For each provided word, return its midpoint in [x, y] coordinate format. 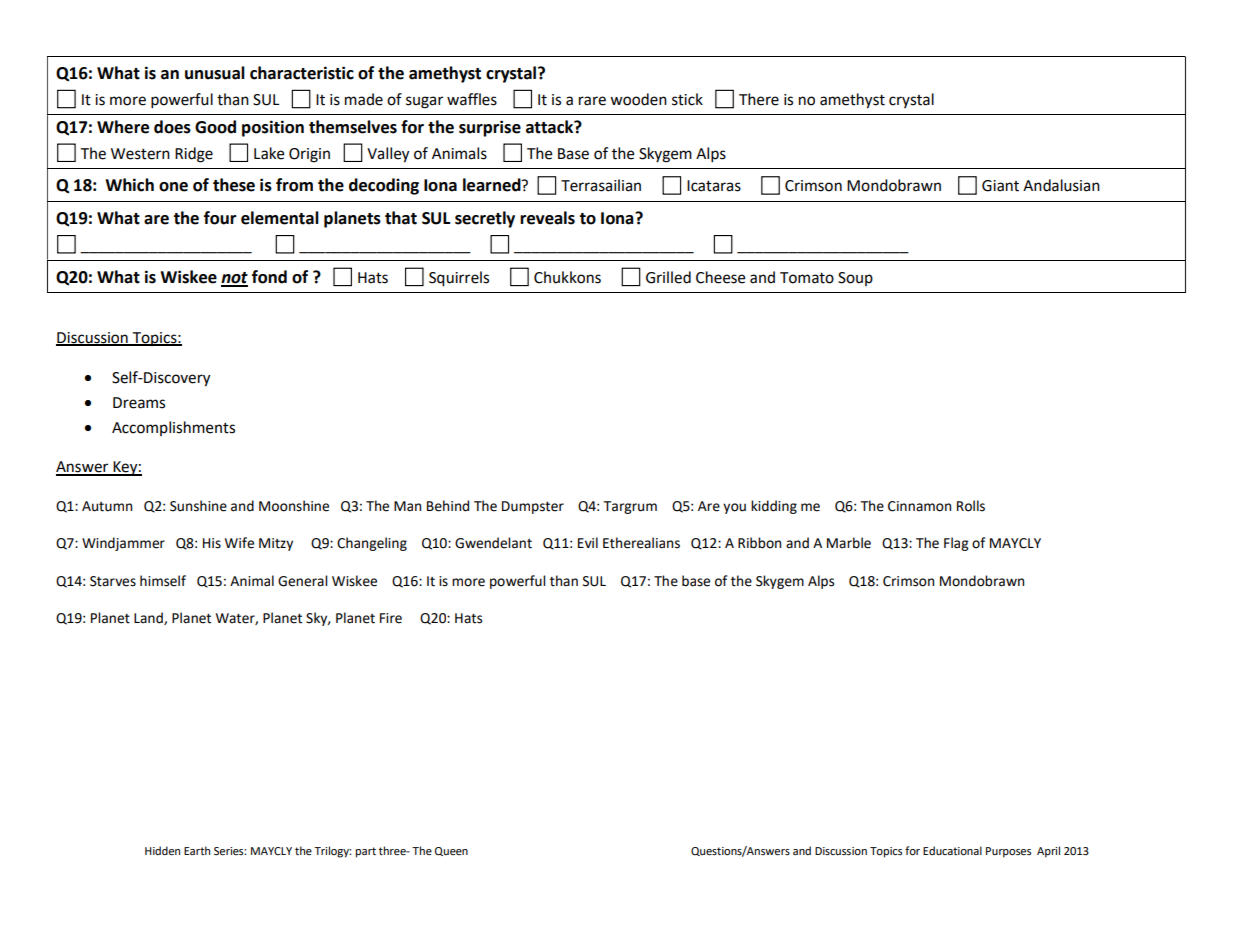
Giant [1000, 186]
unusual [215, 73]
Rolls [971, 506]
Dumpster [533, 507]
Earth [197, 850]
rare [592, 101]
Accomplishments [173, 428]
